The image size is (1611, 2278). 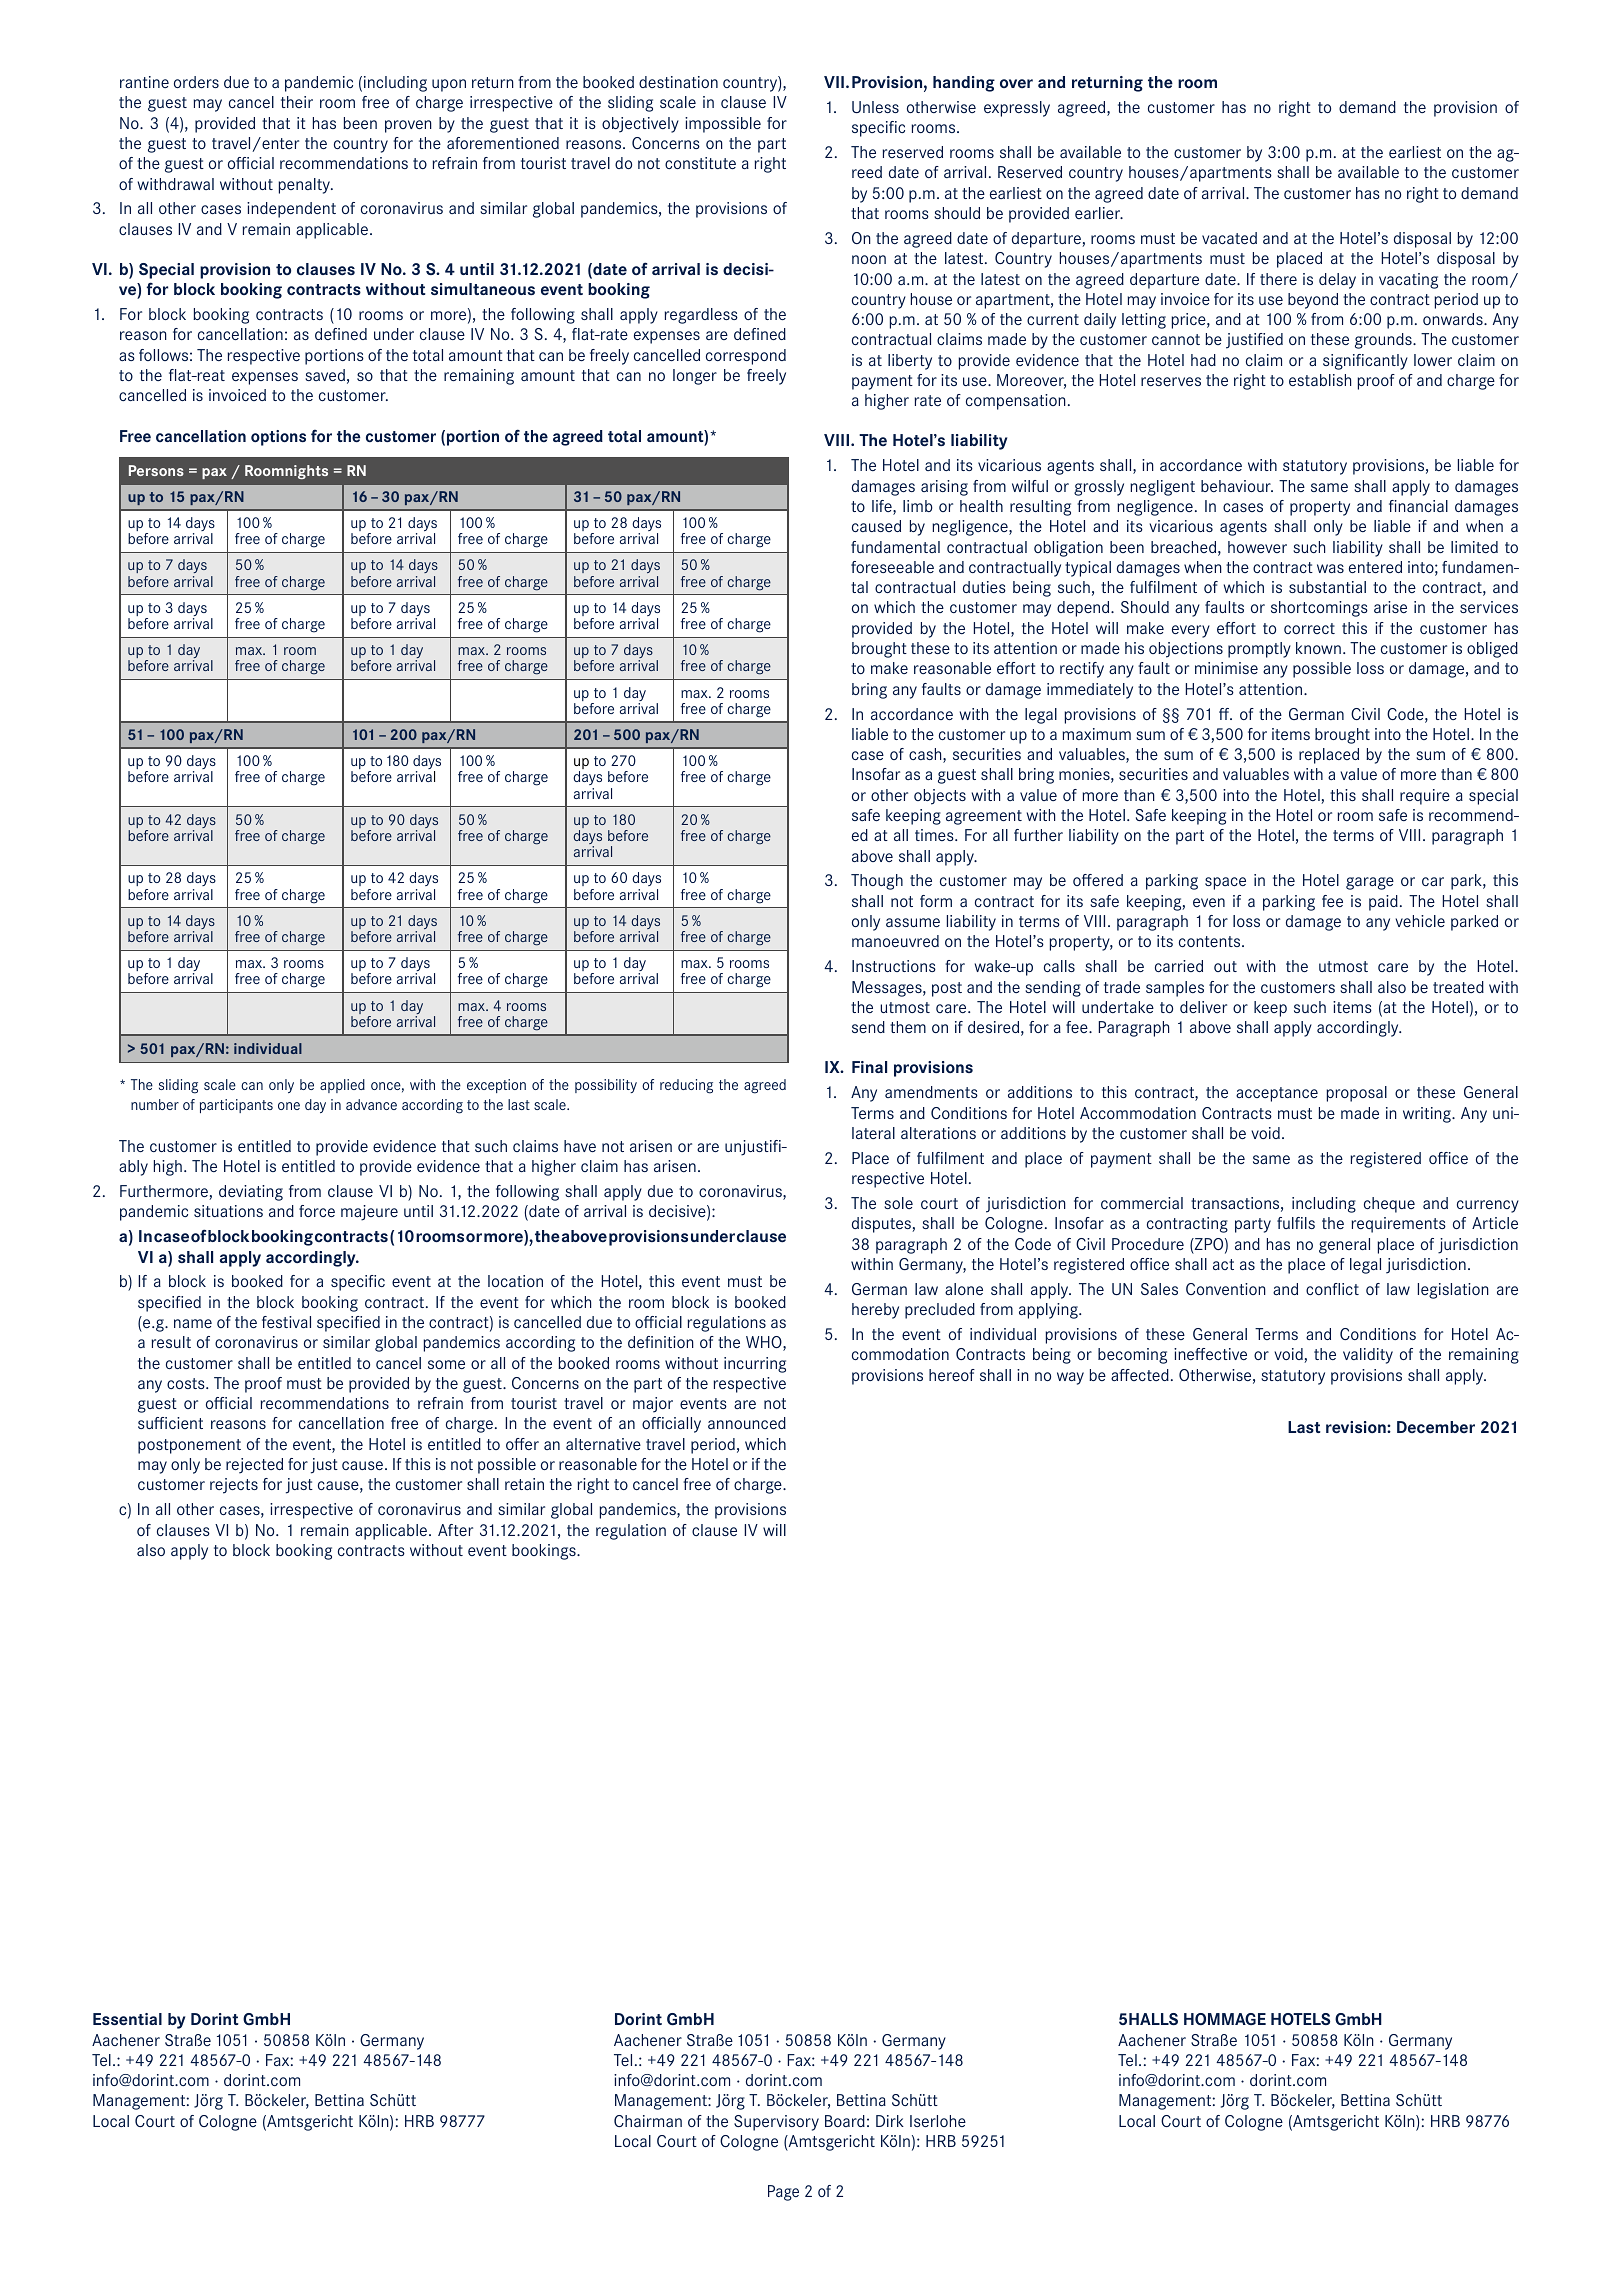 What do you see at coordinates (700, 163) in the screenshot?
I see `constitute` at bounding box center [700, 163].
